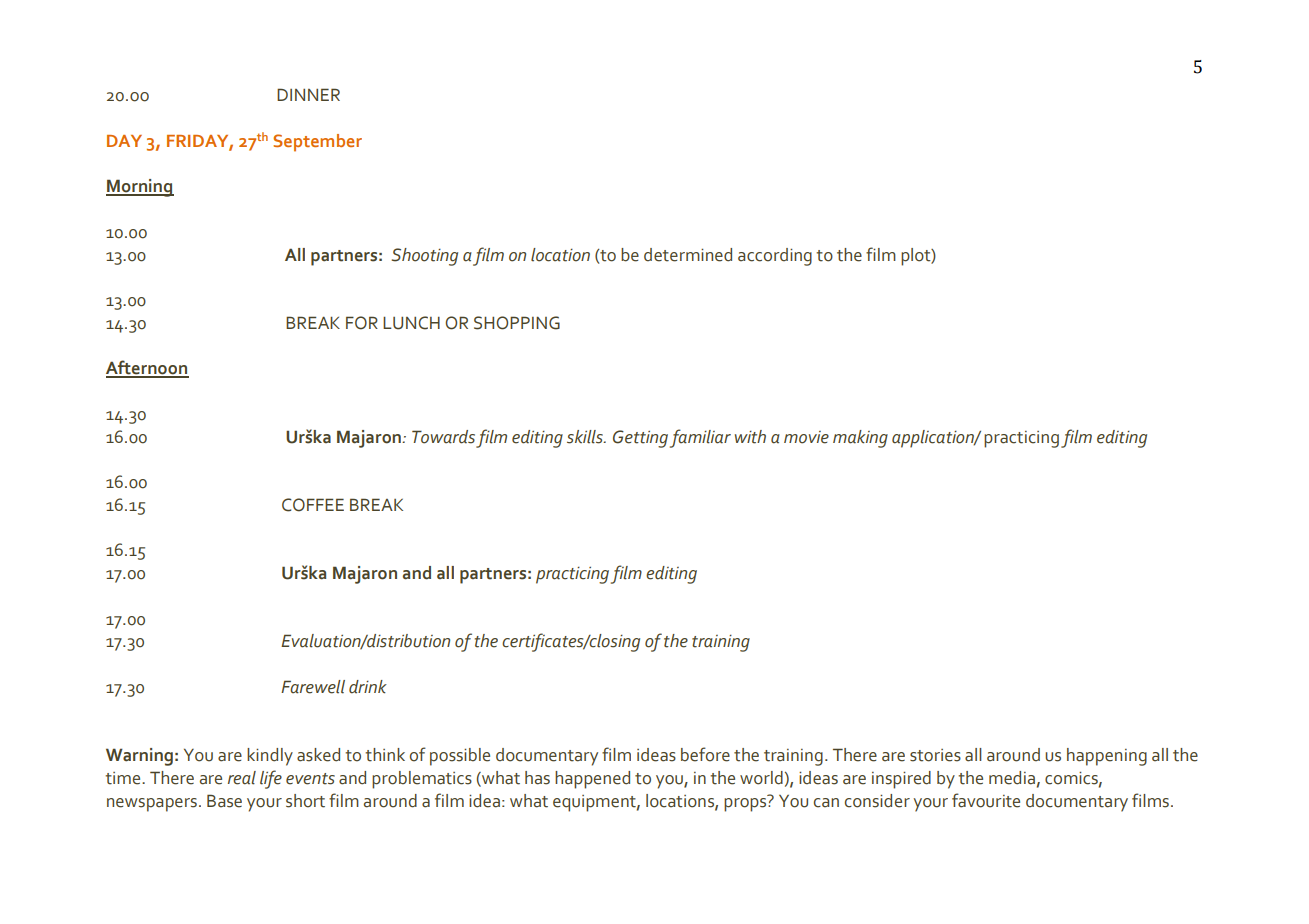 Image resolution: width=1309 pixels, height=924 pixels. I want to click on COFFEE, so click(313, 505).
